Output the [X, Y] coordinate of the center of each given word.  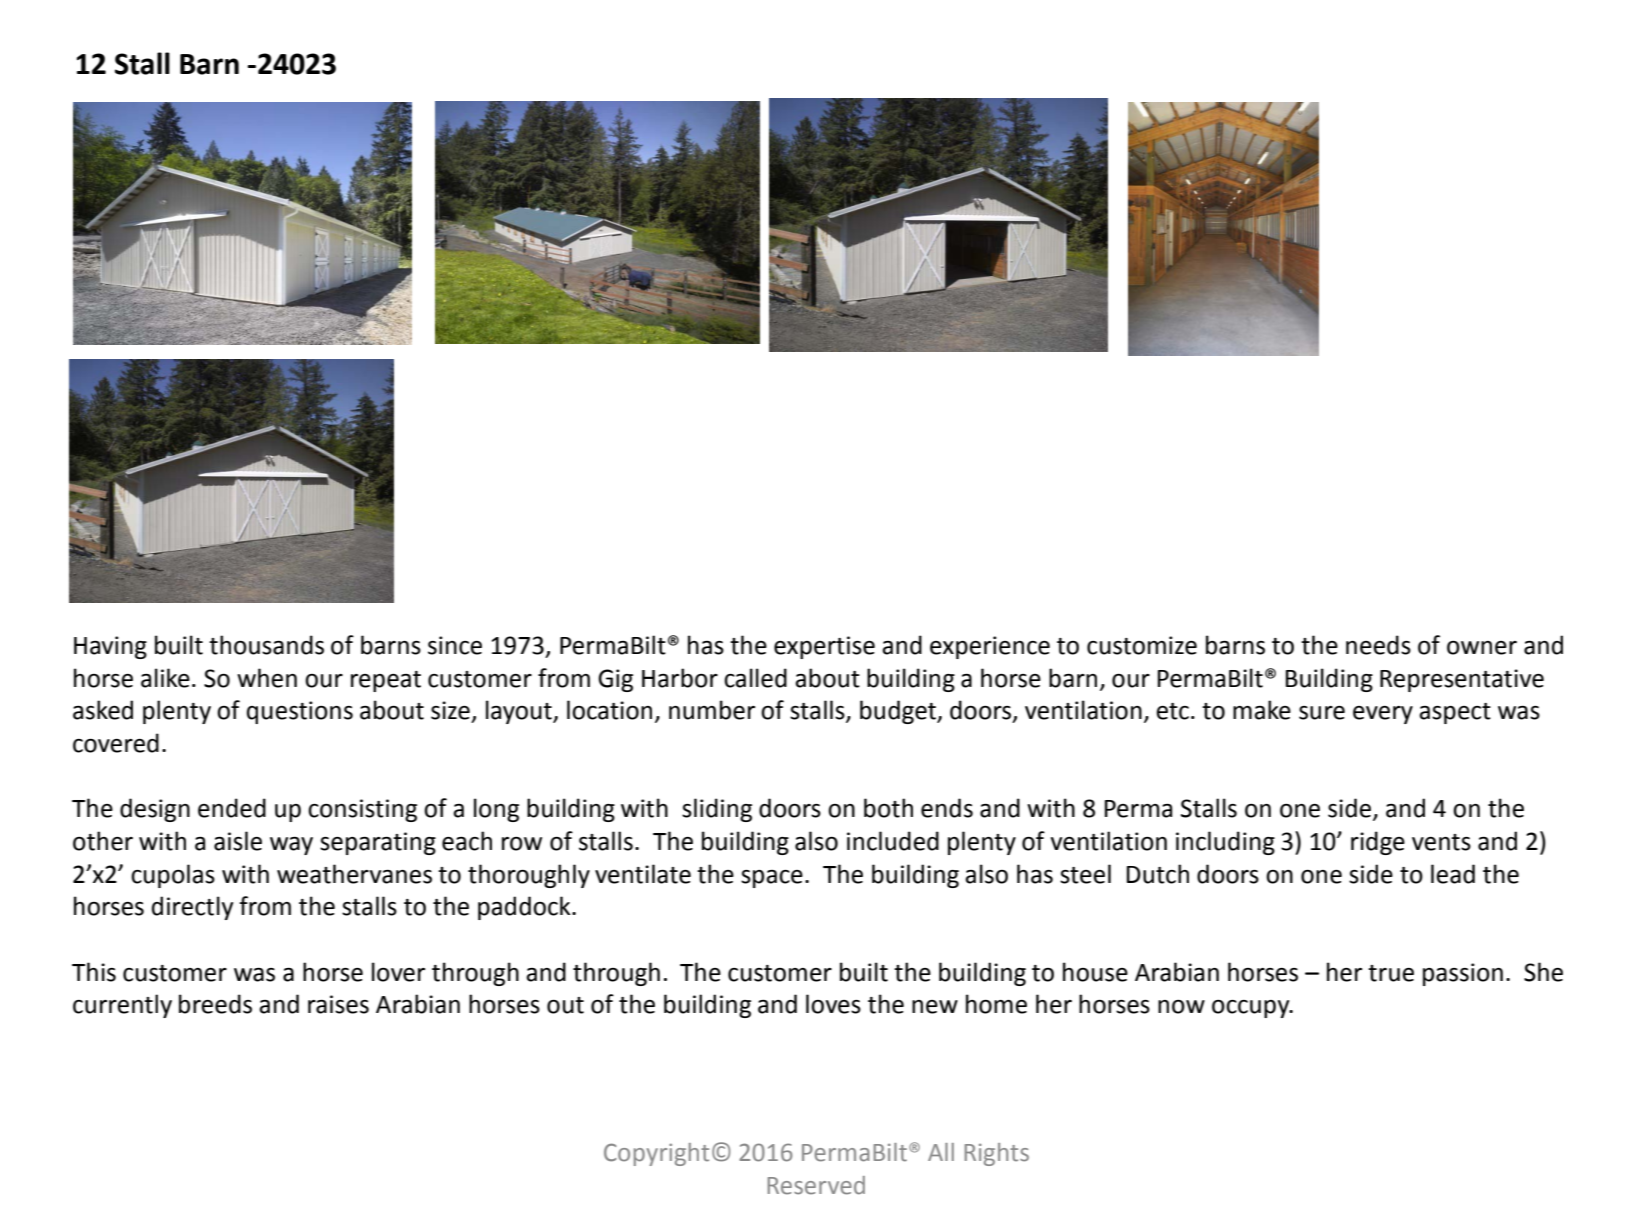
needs [1378, 645]
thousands [266, 645]
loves [833, 1004]
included [893, 841]
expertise [824, 647]
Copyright [656, 1154]
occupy [1252, 1008]
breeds [215, 1004]
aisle [238, 841]
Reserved [816, 1185]
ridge [1378, 843]
